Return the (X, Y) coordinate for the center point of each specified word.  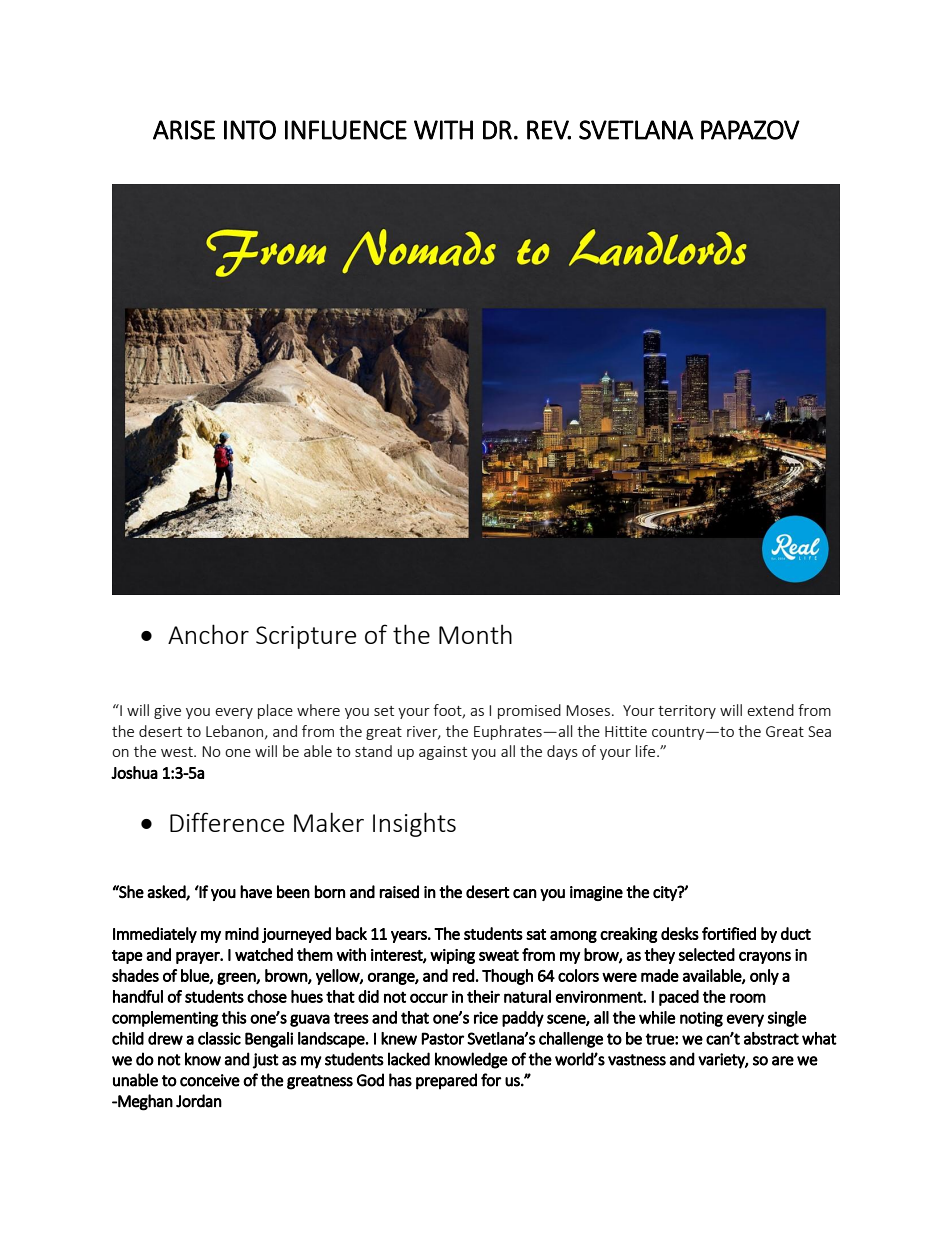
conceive (210, 1080)
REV (549, 130)
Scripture (306, 637)
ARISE (184, 130)
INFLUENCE (346, 130)
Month (475, 634)
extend (770, 710)
